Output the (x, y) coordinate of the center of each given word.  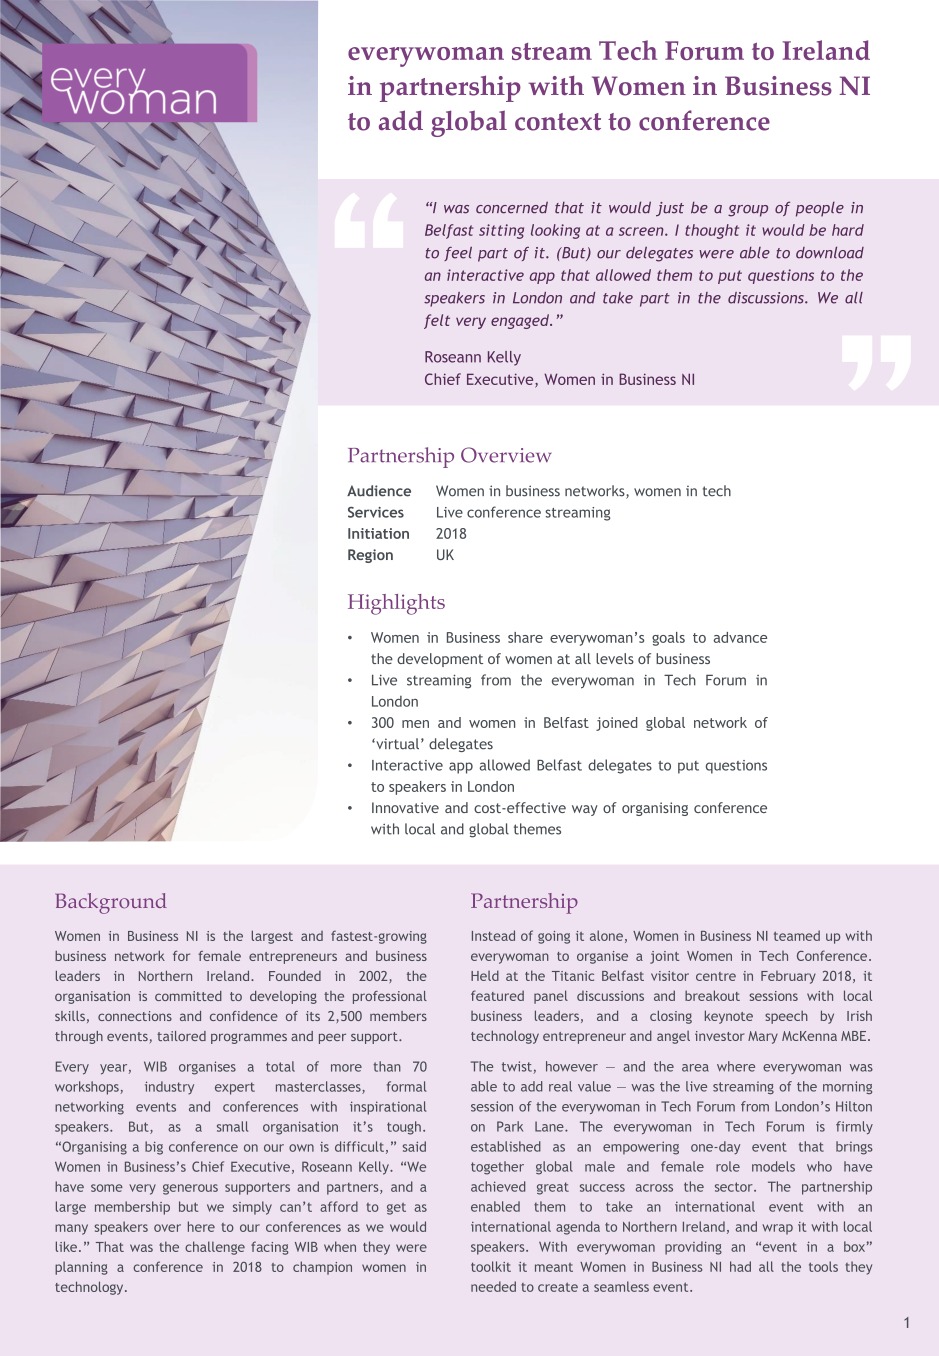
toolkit (491, 1266)
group (748, 211)
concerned (512, 207)
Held (485, 975)
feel (458, 254)
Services (376, 512)
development (440, 660)
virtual (396, 744)
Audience (379, 491)
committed (188, 996)
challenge (215, 1248)
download (830, 253)
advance (740, 637)
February (788, 977)
